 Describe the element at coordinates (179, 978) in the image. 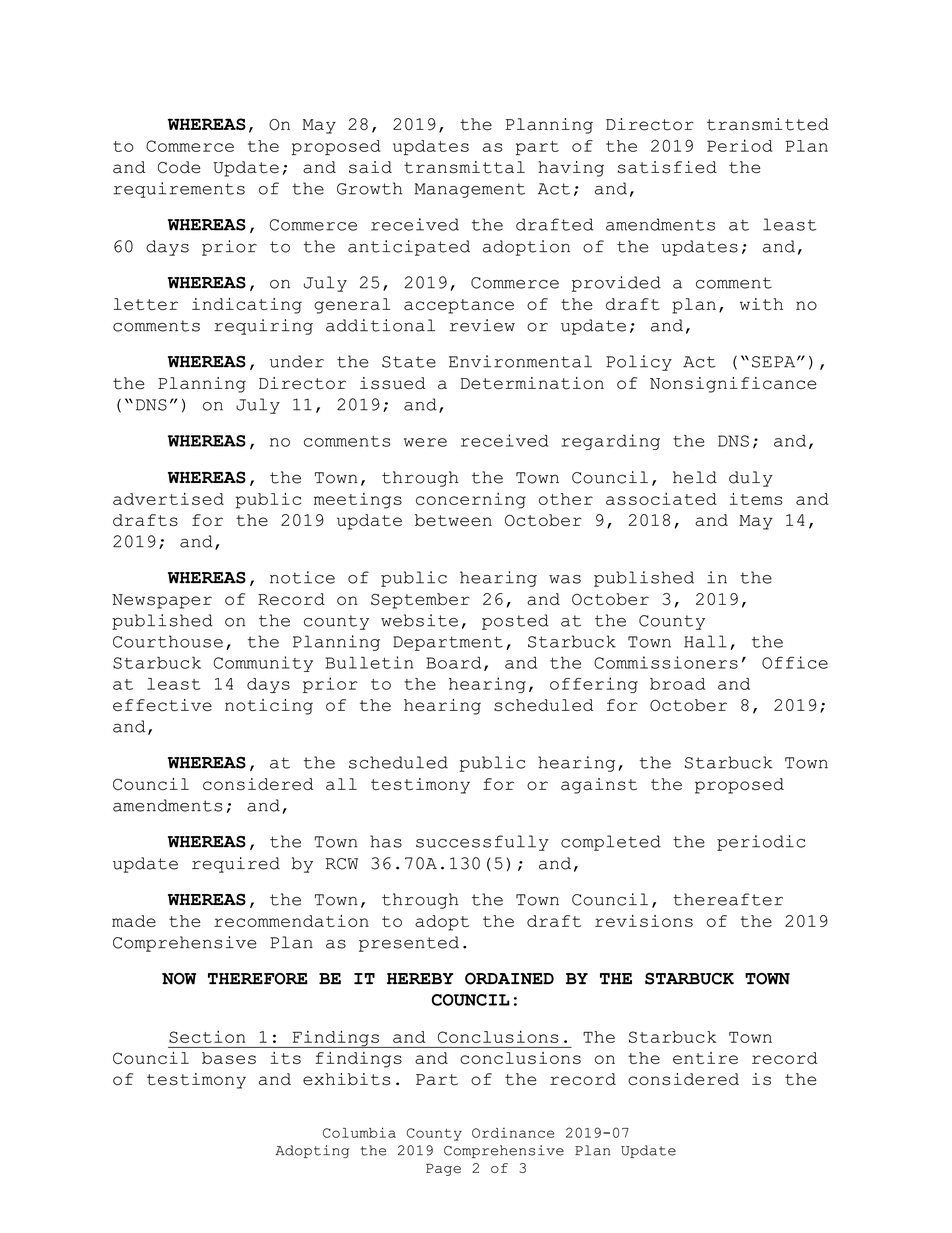

I see `NOW` at that location.
